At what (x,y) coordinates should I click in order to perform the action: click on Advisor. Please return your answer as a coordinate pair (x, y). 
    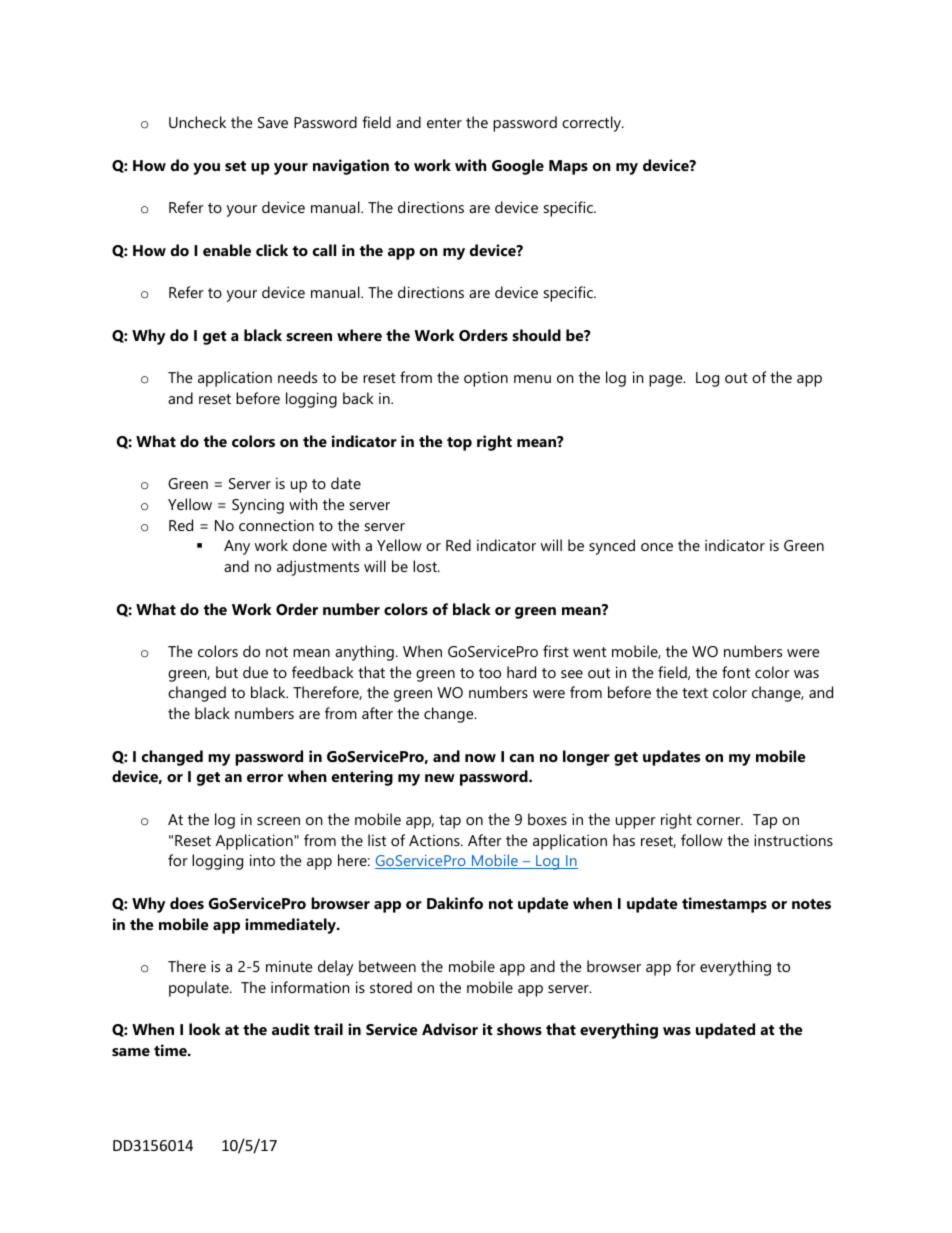
    Looking at the image, I should click on (450, 1029).
